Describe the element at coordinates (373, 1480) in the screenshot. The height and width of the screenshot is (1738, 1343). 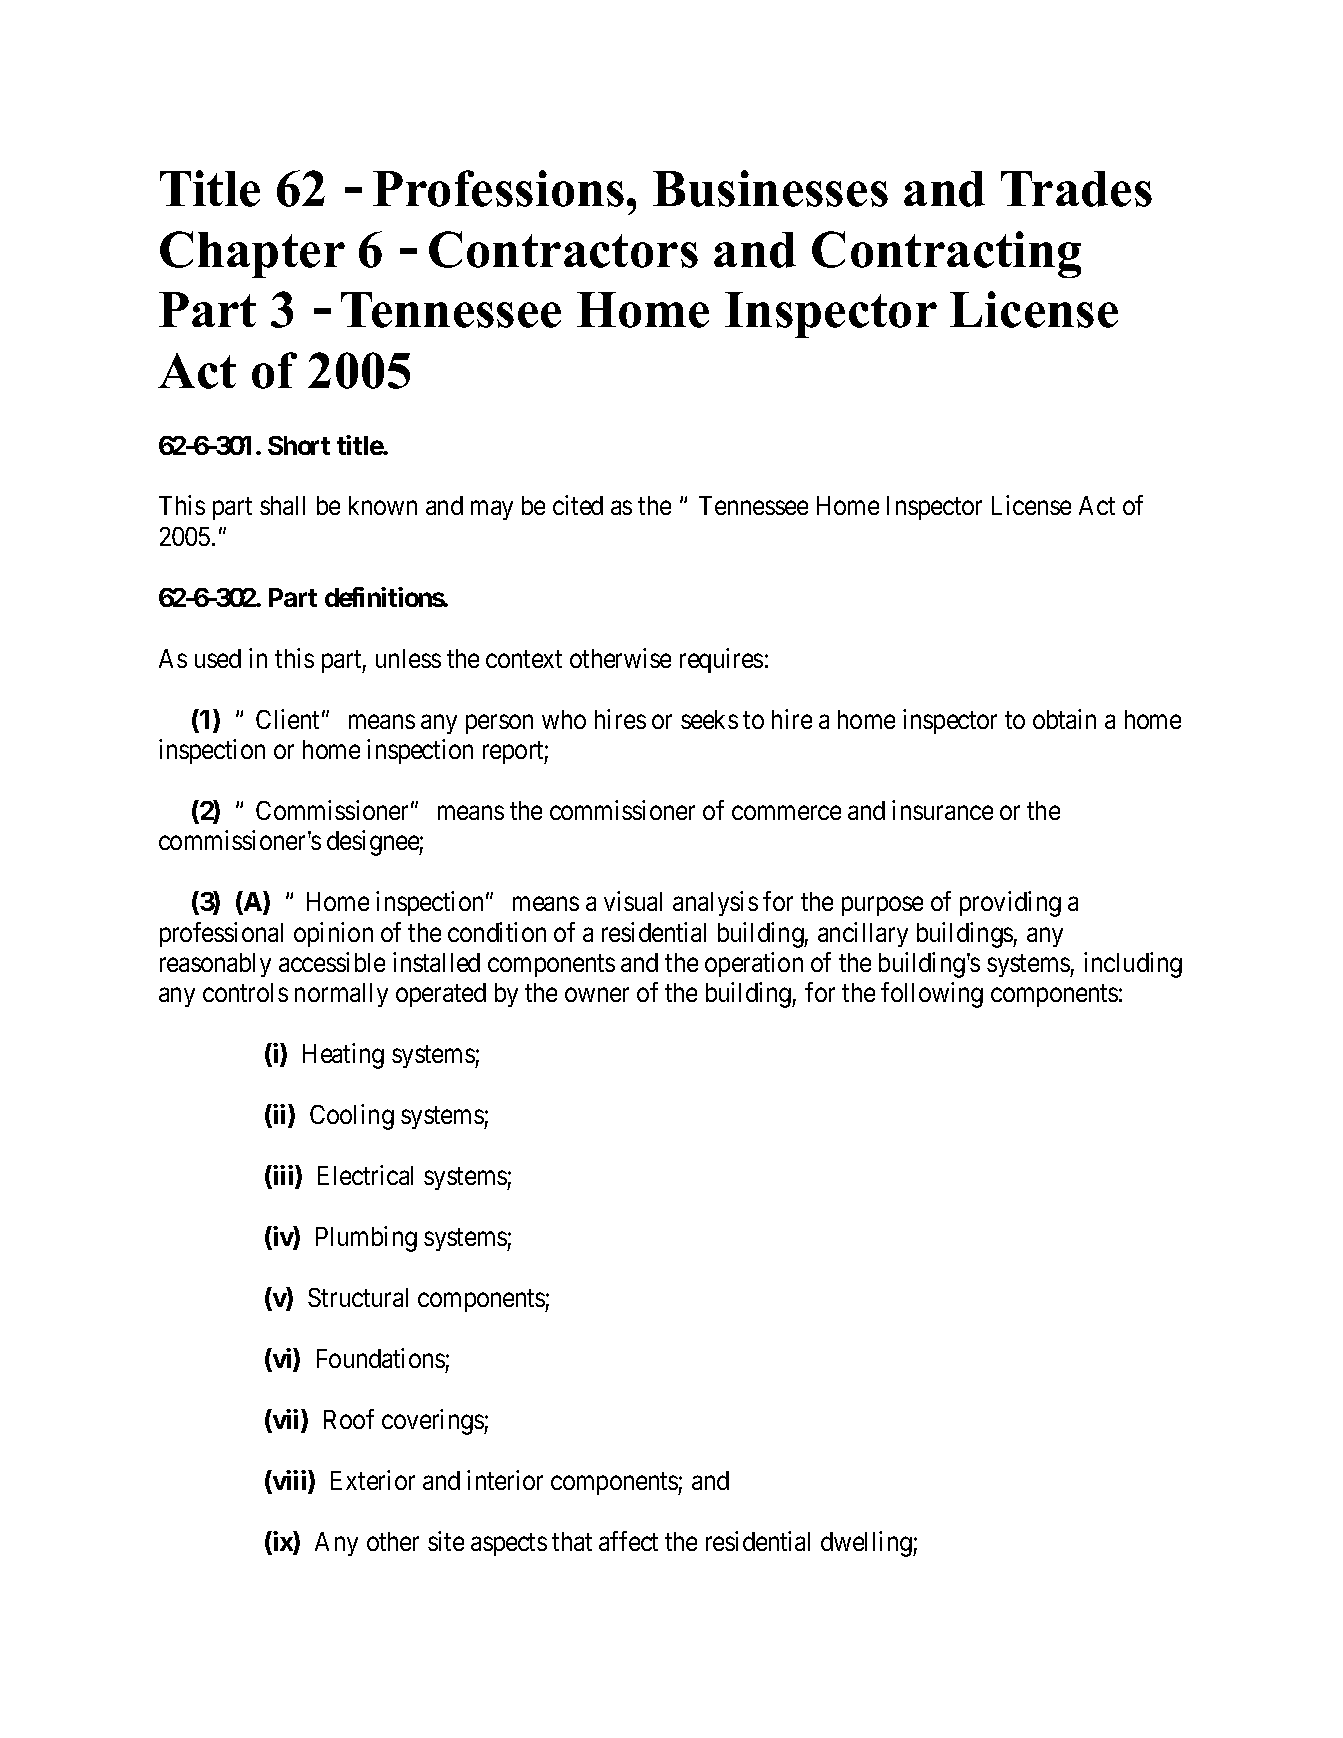
I see `Exterior` at that location.
